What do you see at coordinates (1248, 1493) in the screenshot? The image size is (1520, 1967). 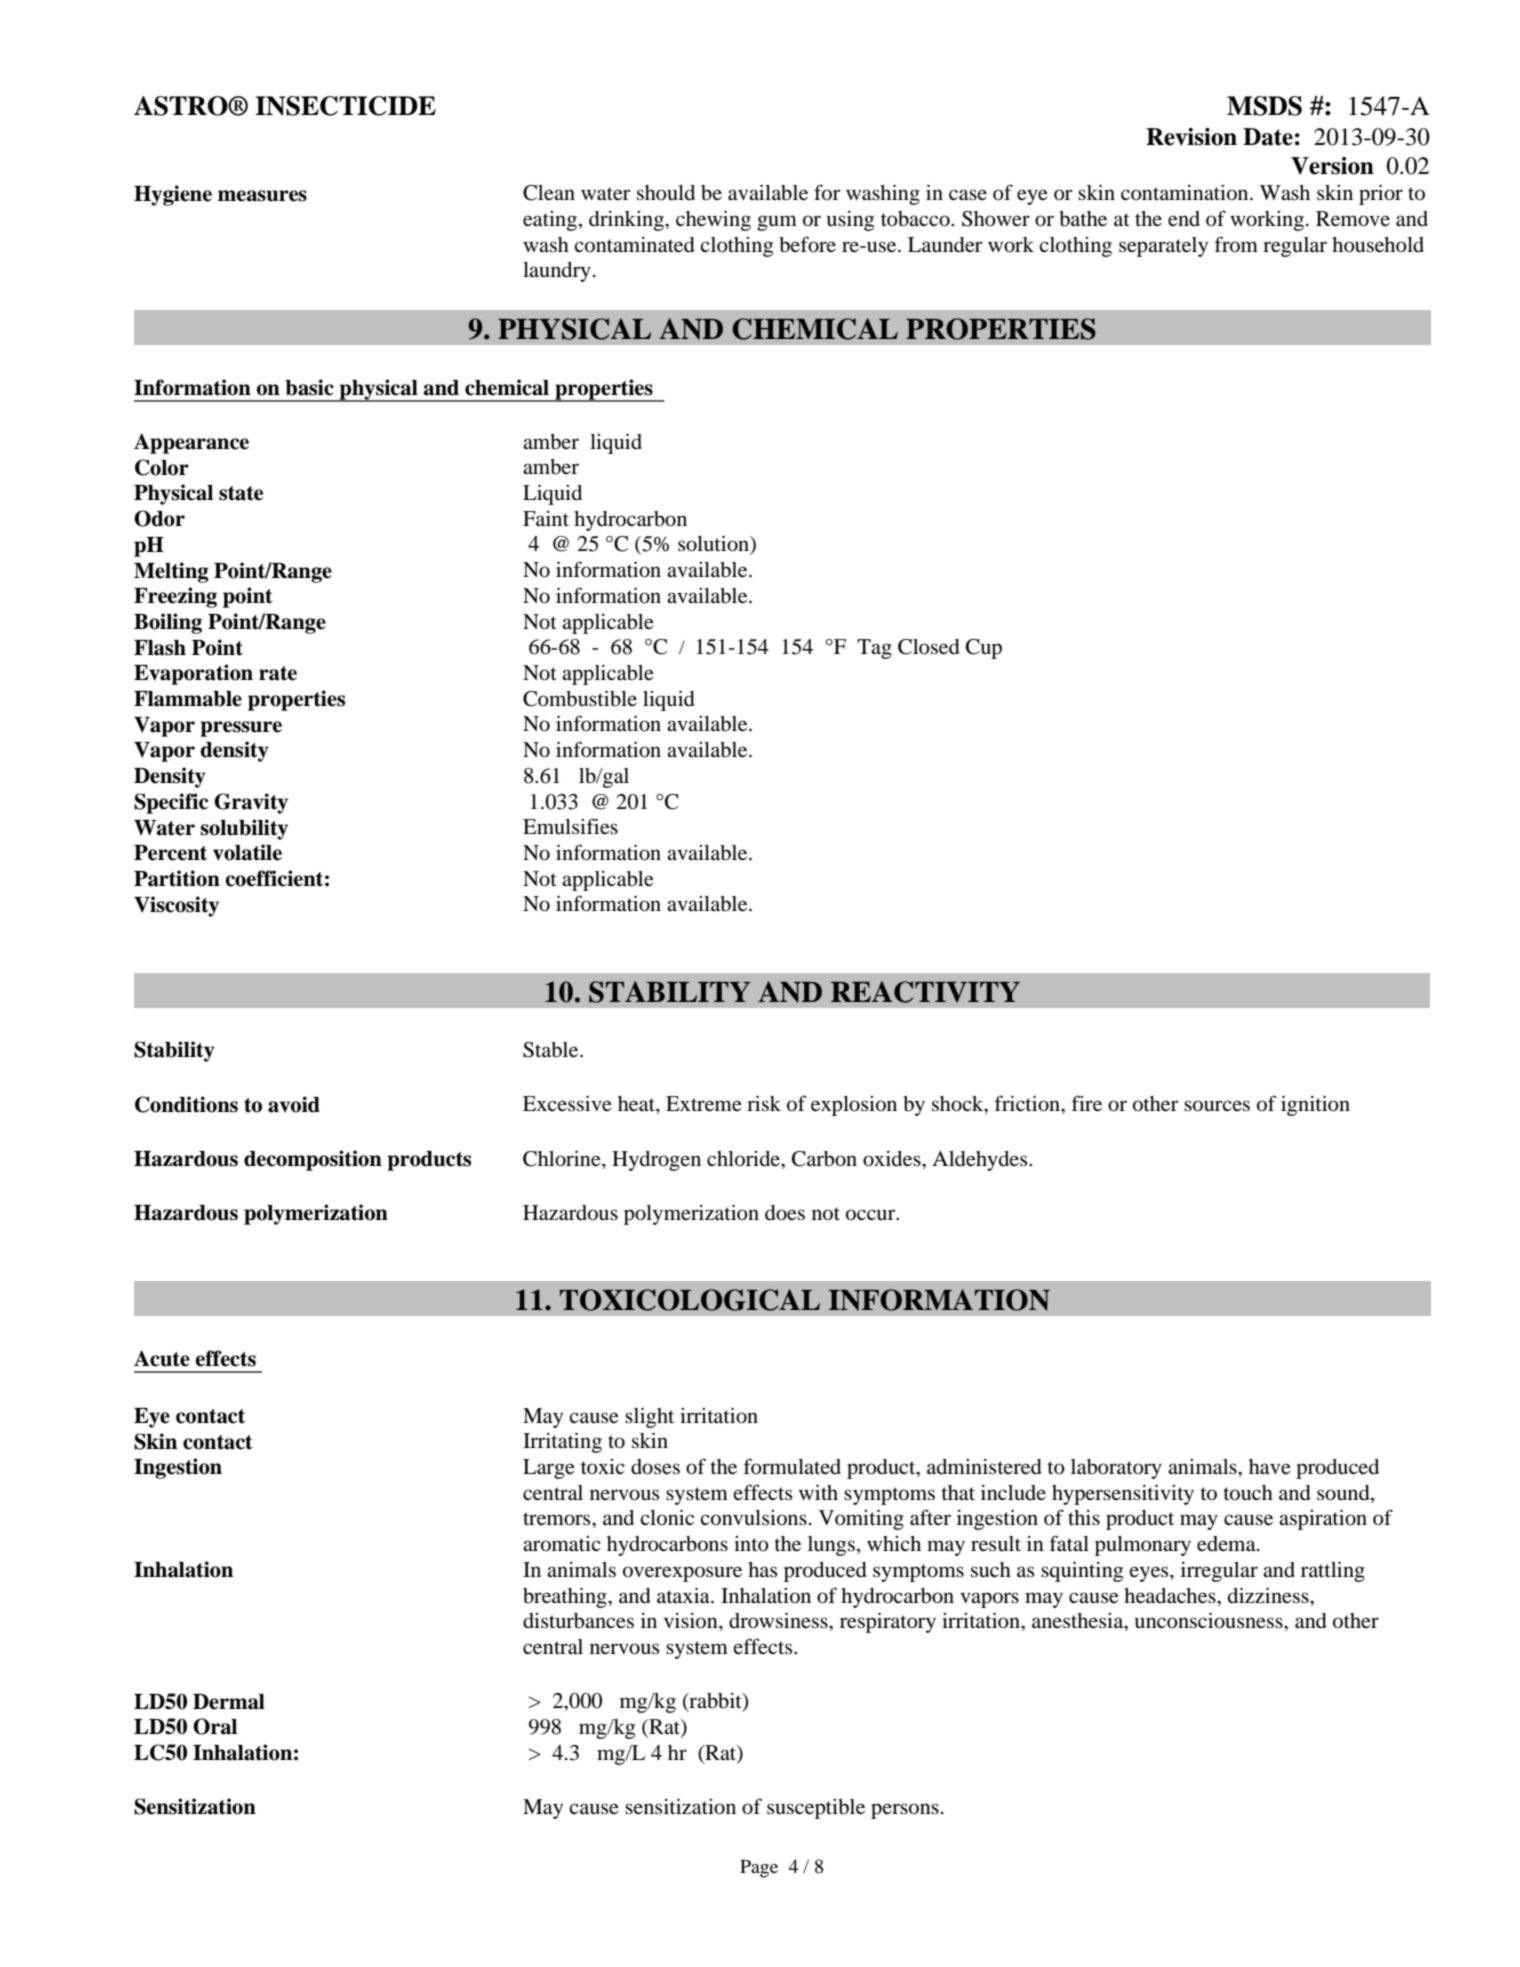 I see `touch` at bounding box center [1248, 1493].
